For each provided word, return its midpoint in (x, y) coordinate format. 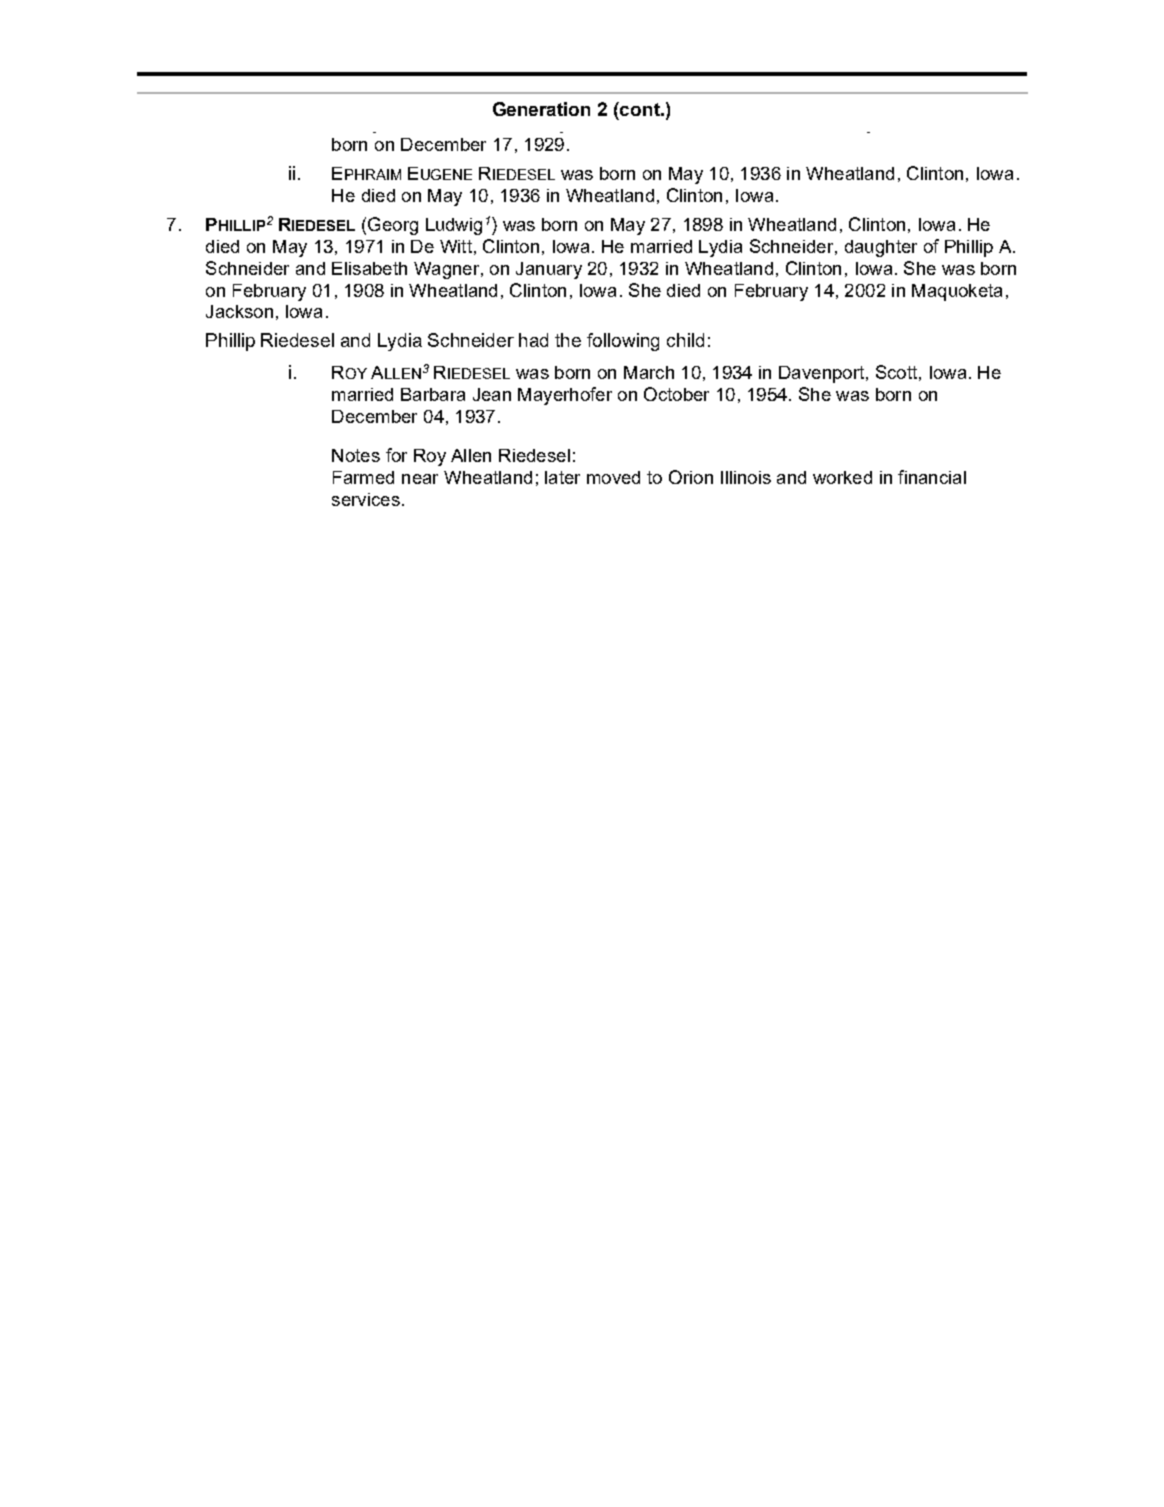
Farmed (363, 477)
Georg (393, 226)
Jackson (239, 311)
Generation (541, 109)
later (562, 477)
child (685, 340)
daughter (881, 248)
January (549, 270)
